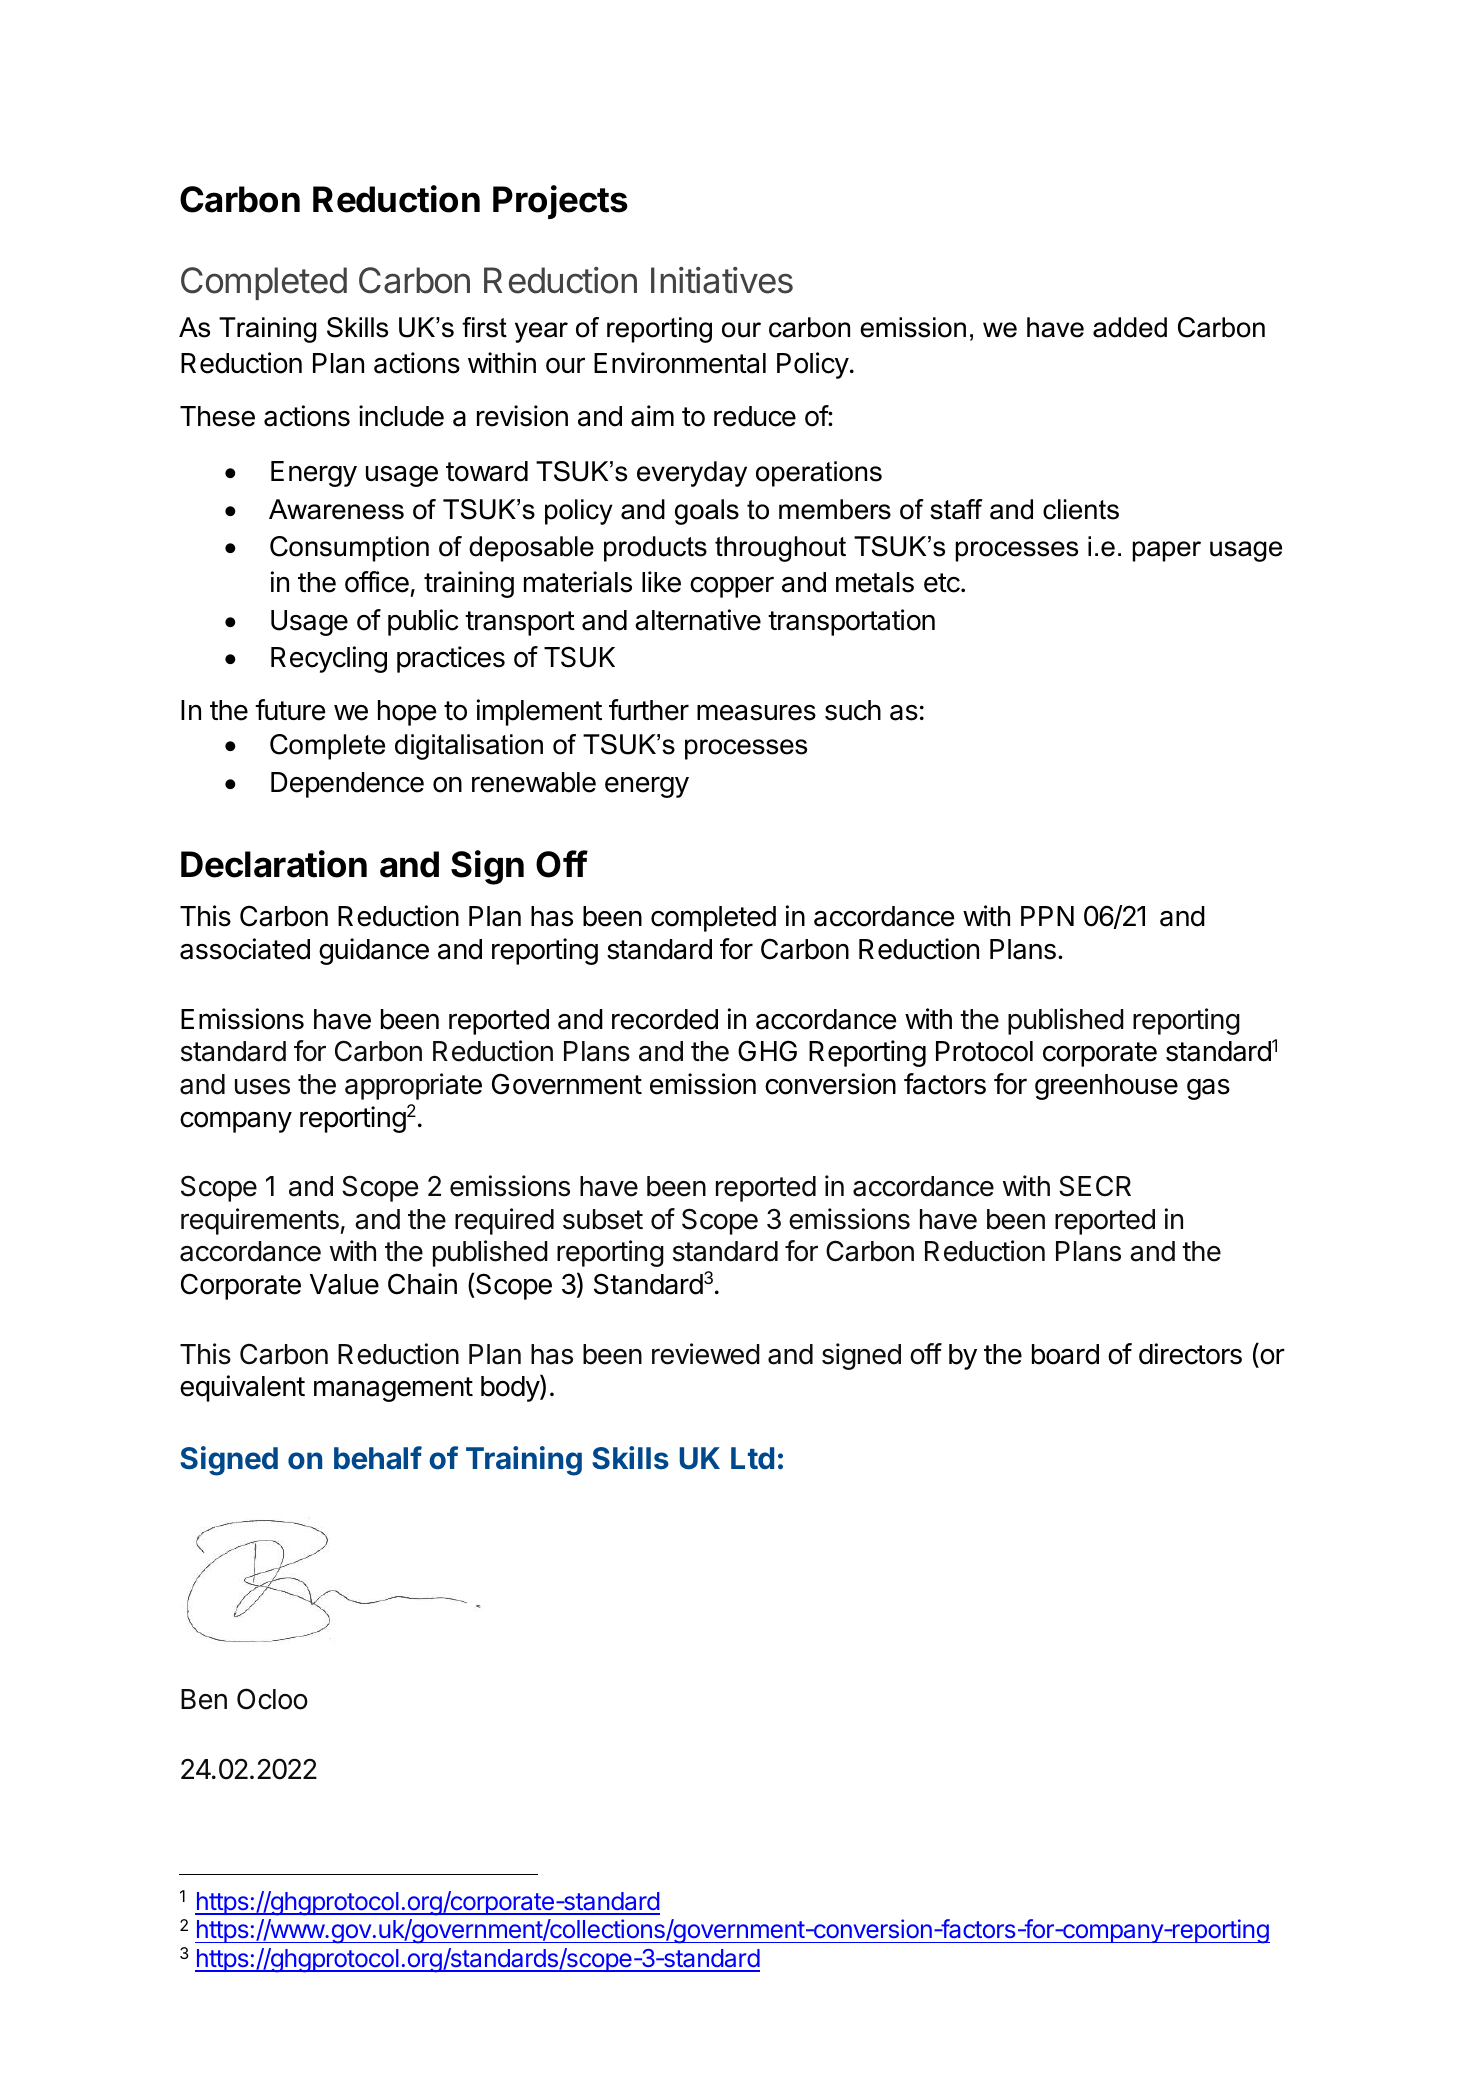  What do you see at coordinates (722, 280) in the screenshot?
I see `Initiatives` at bounding box center [722, 280].
